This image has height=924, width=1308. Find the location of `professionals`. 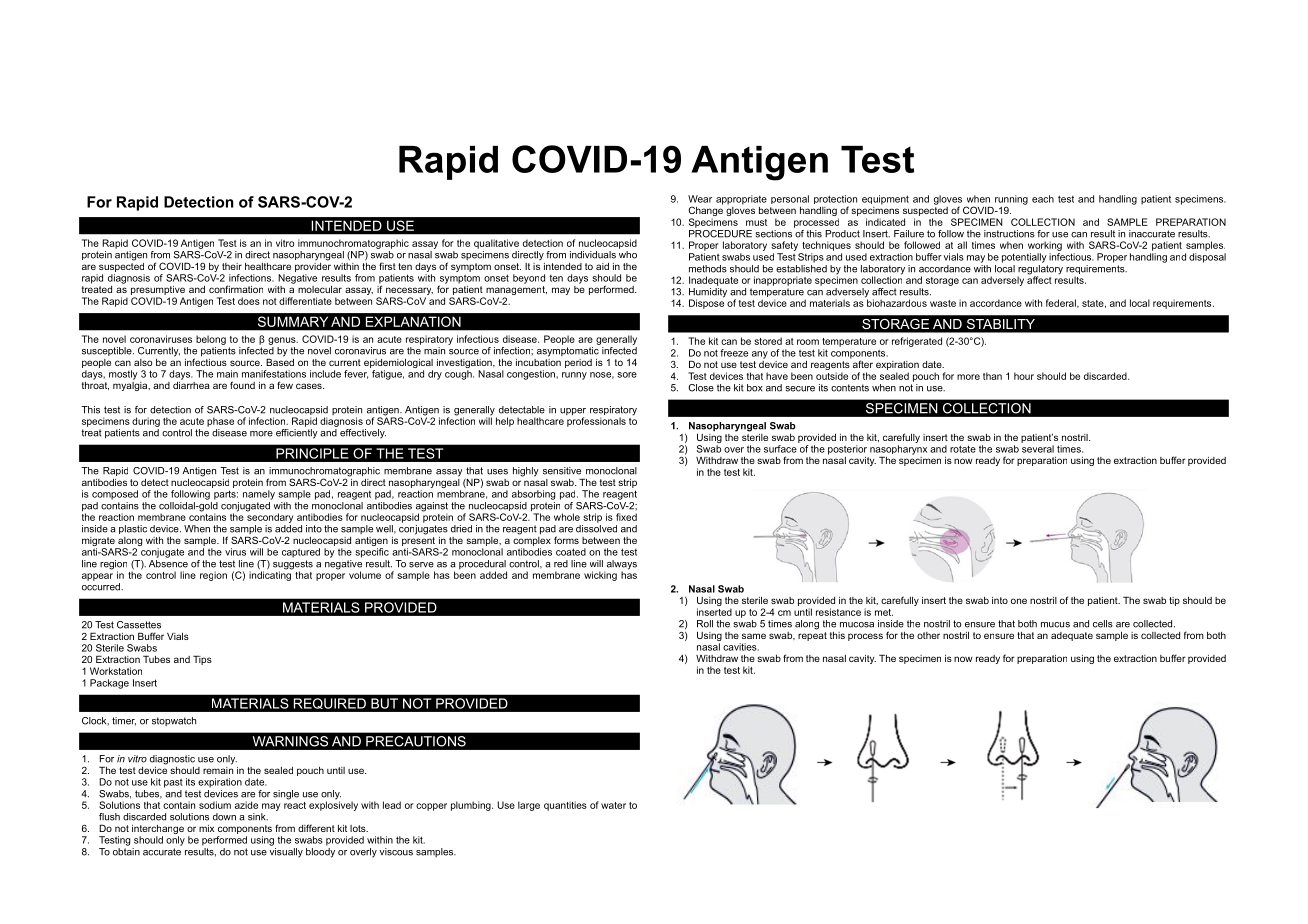

professionals is located at coordinates (596, 421).
